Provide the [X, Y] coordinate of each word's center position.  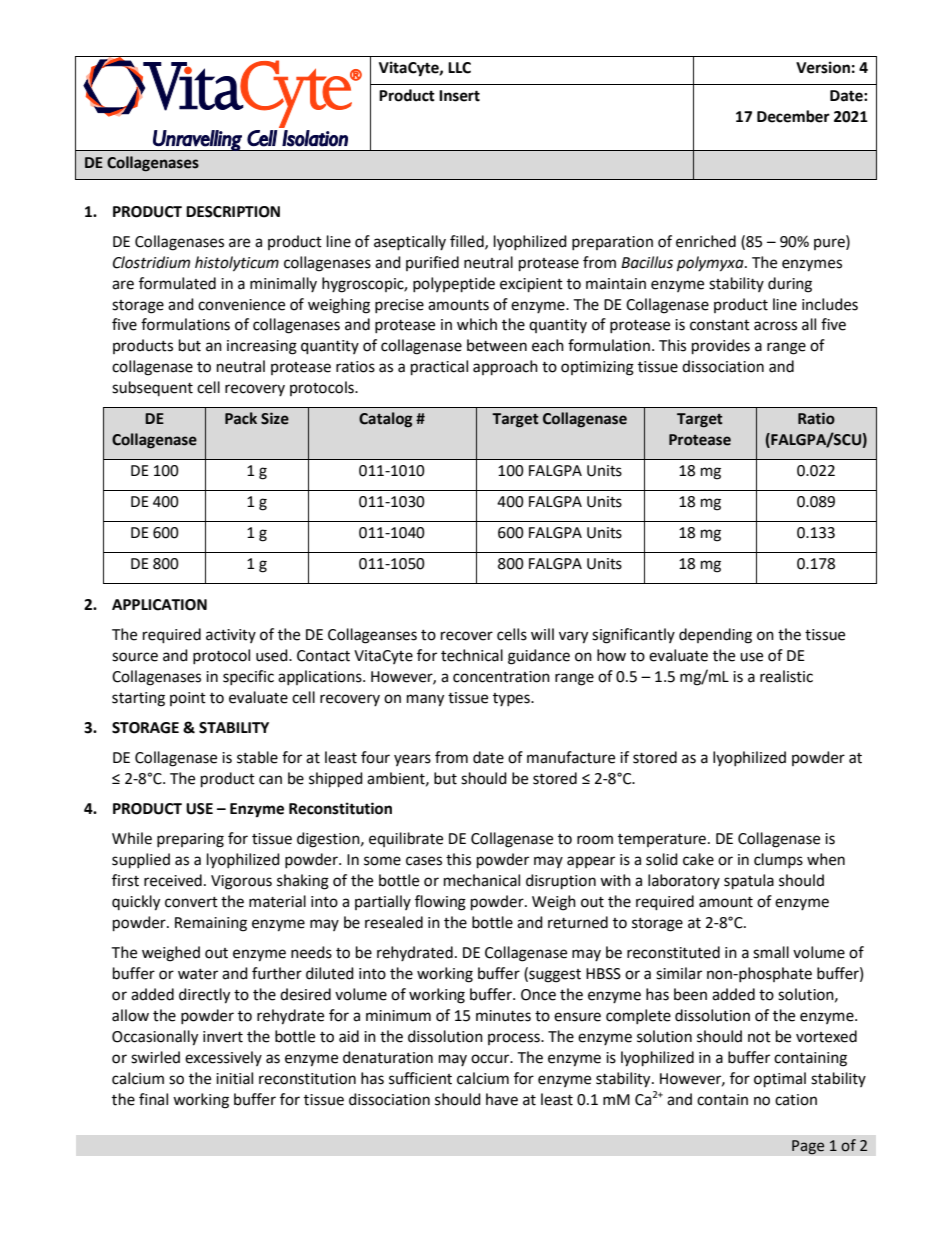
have [502, 1099]
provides [721, 347]
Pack [241, 418]
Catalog [385, 419]
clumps [778, 860]
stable [257, 757]
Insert [459, 96]
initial [234, 1078]
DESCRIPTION [233, 212]
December [793, 116]
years [412, 760]
